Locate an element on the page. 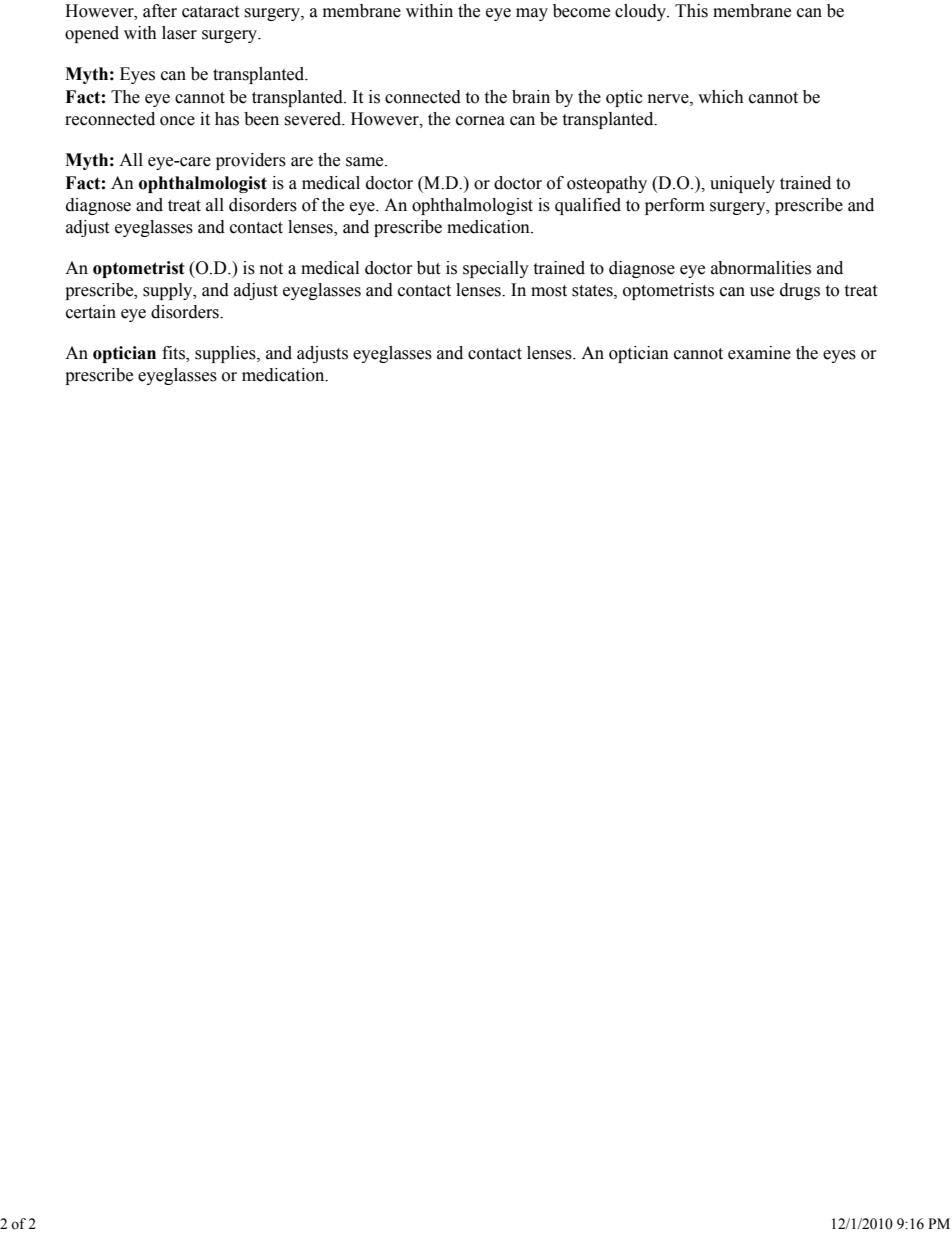 The width and height of the page is (952, 1233). which is located at coordinates (721, 97).
